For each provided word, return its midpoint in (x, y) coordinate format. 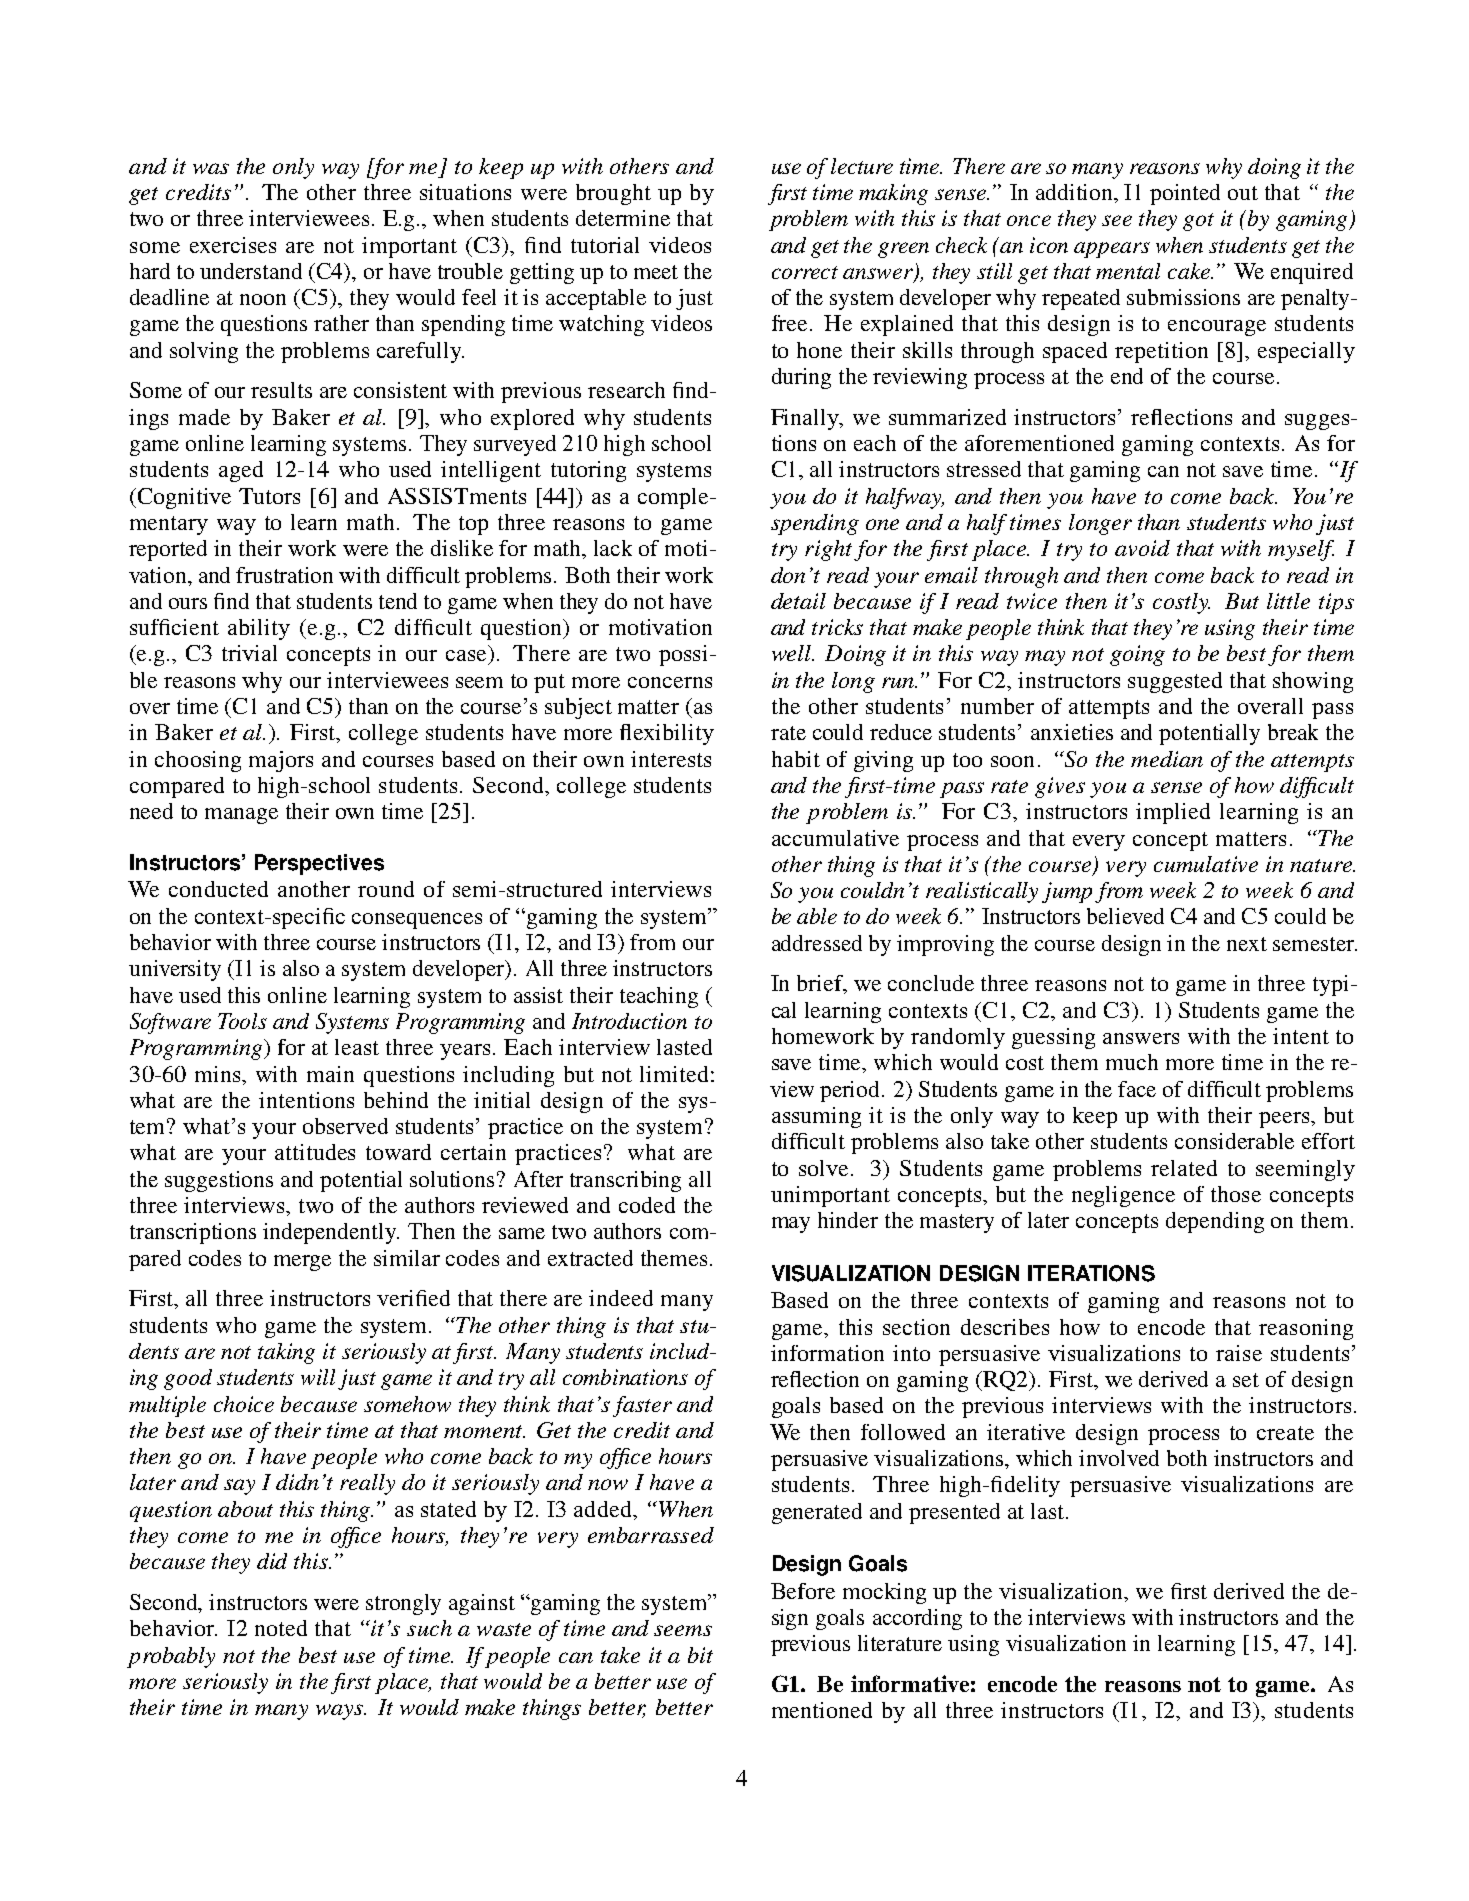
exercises (233, 245)
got (1198, 222)
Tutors (269, 496)
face (1137, 1089)
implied (1173, 813)
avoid (1142, 548)
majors (281, 761)
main (330, 1074)
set (1246, 1380)
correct (805, 272)
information (827, 1353)
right (828, 550)
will (318, 1377)
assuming (816, 1117)
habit (796, 759)
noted (281, 1628)
